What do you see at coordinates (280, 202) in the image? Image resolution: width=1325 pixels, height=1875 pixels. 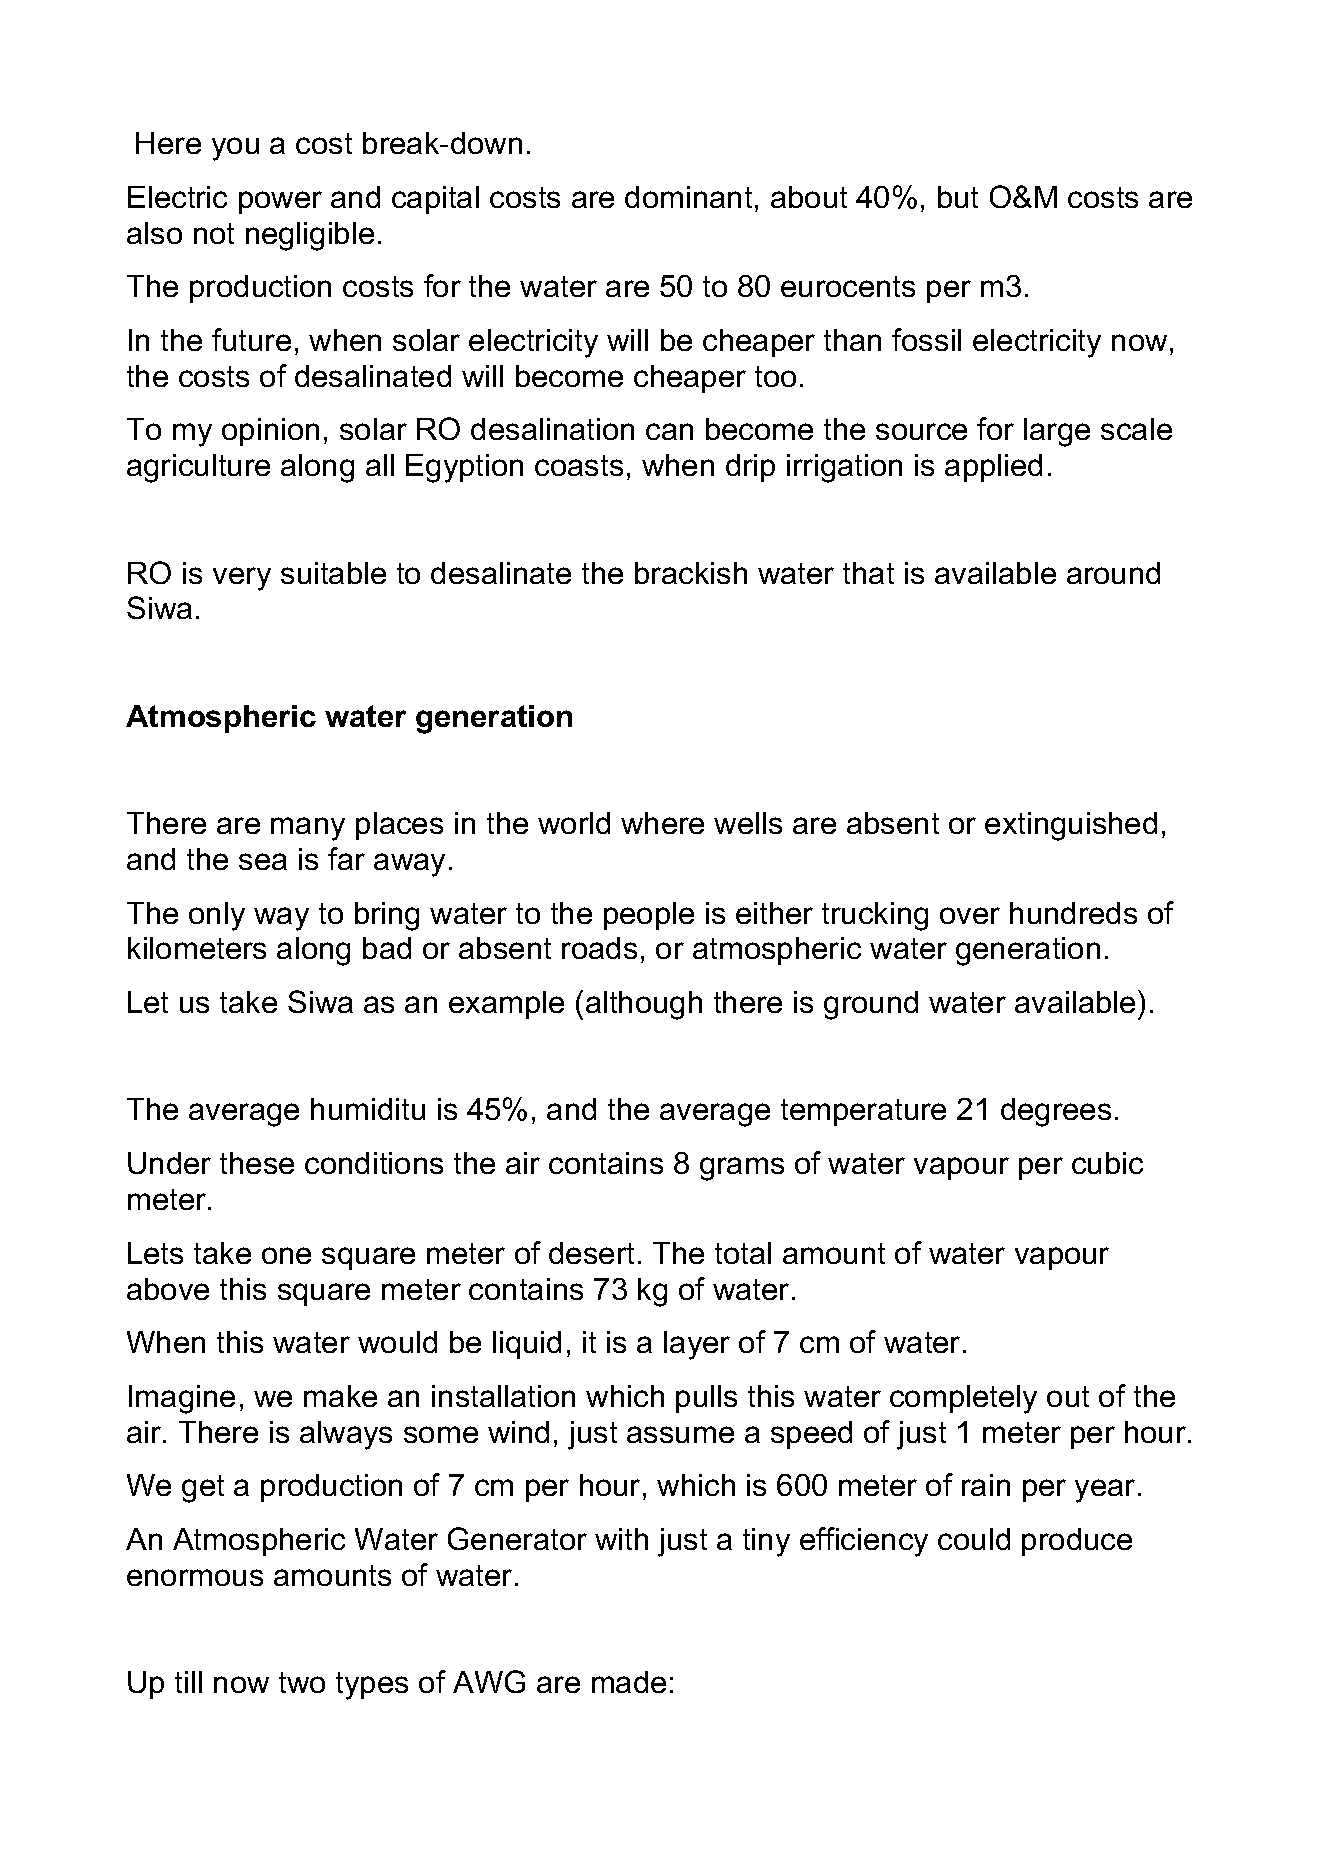 I see `power` at bounding box center [280, 202].
